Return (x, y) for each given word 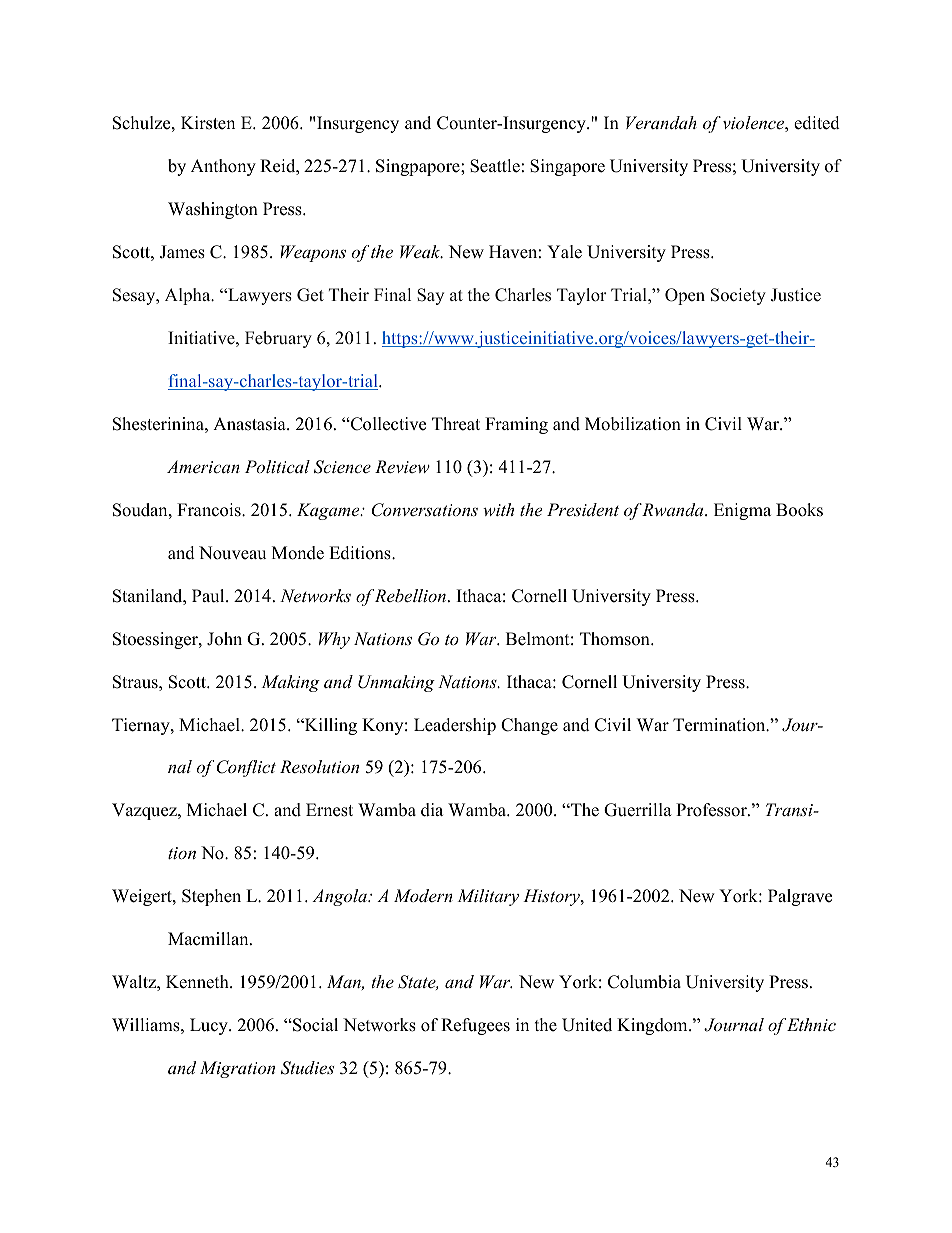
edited (817, 123)
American (203, 466)
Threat (456, 424)
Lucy (210, 1026)
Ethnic (811, 1024)
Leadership (455, 726)
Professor (712, 810)
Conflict (246, 768)
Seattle (495, 166)
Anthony (223, 167)
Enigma (742, 511)
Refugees (475, 1026)
